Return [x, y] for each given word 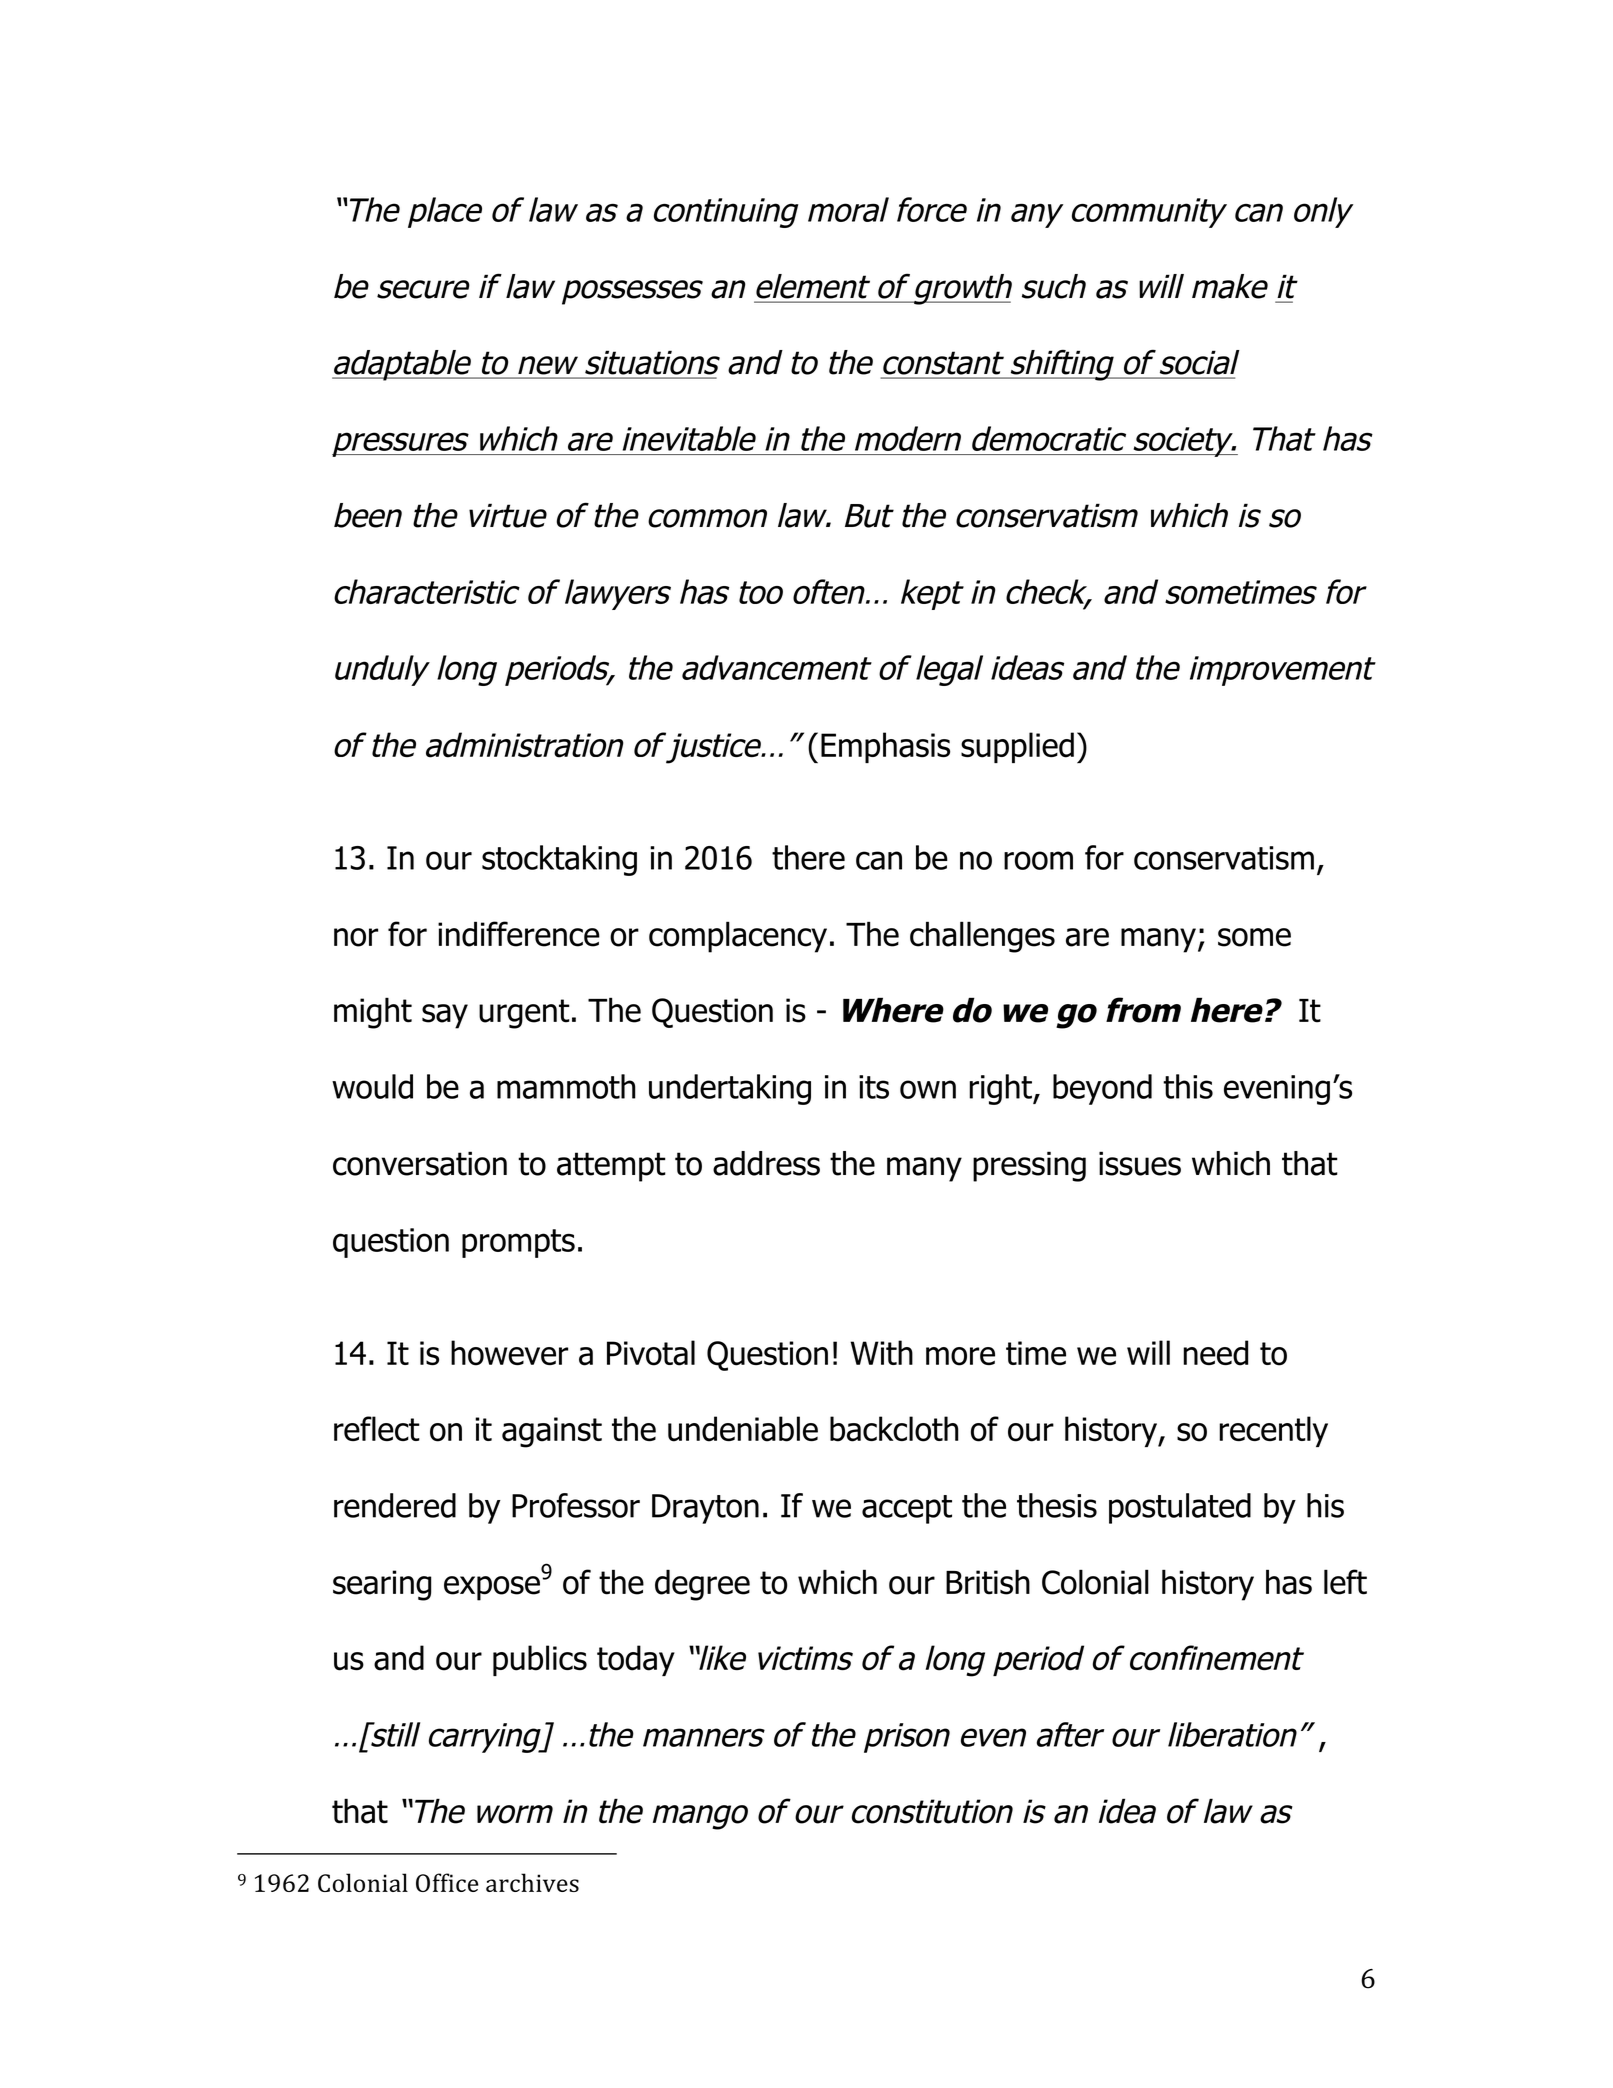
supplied [1017, 747]
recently [1273, 1431]
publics [540, 1660]
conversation [420, 1163]
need [1215, 1353]
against [552, 1432]
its [874, 1087]
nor [356, 937]
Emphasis [885, 747]
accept [907, 1509]
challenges [982, 937]
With [881, 1352]
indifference [519, 934]
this [1188, 1086]
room [1038, 860]
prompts [518, 1243]
